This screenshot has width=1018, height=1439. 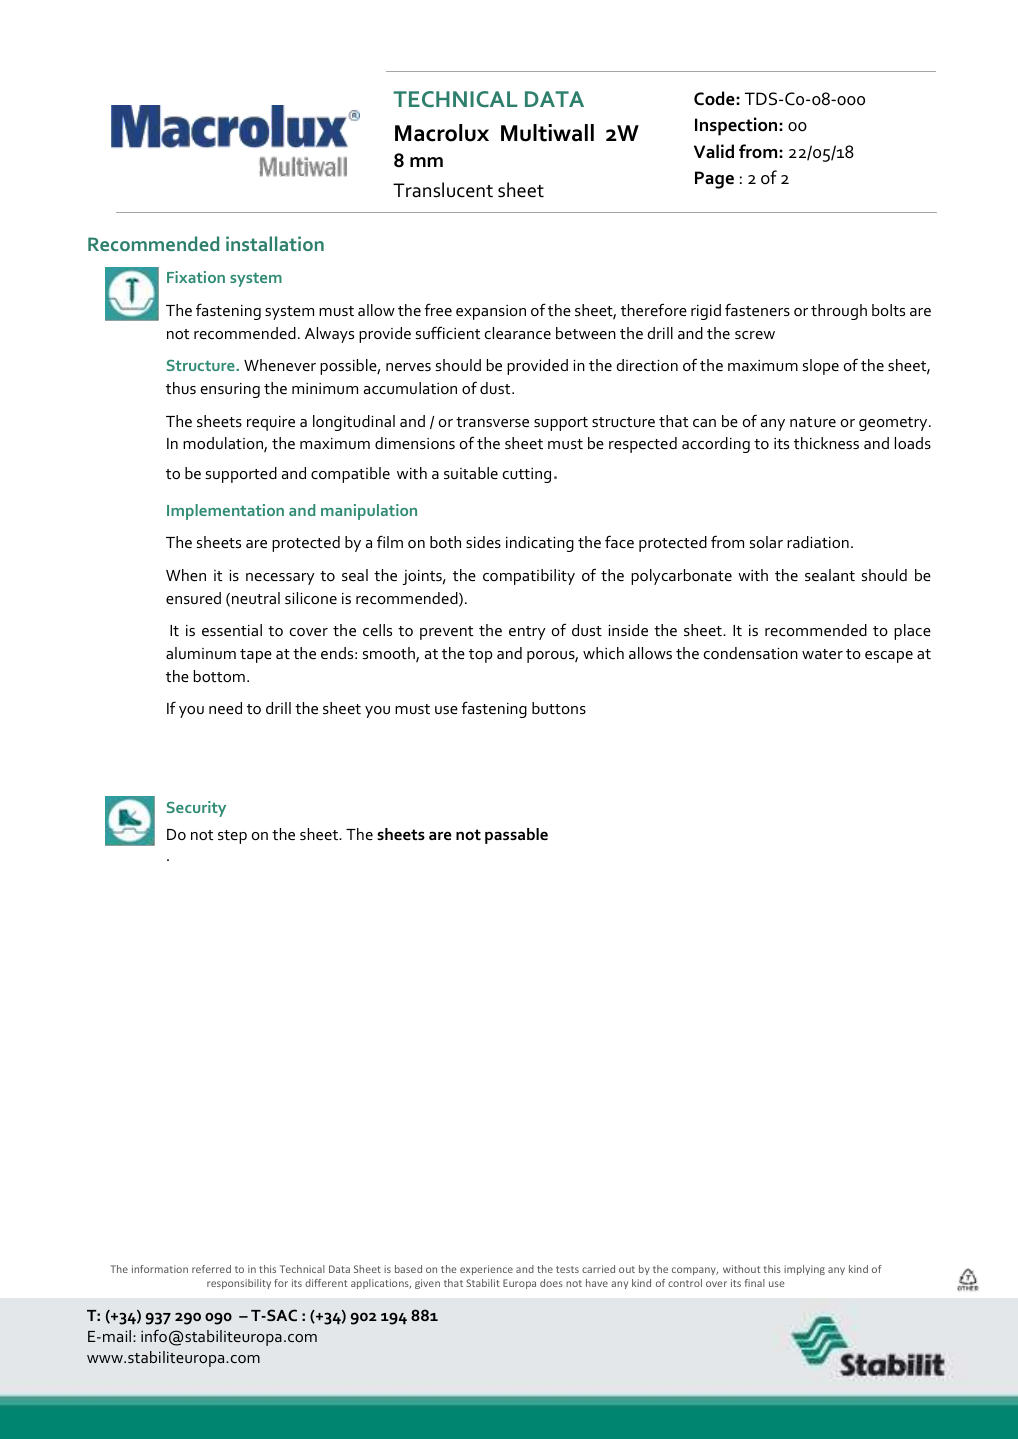 I want to click on passable, so click(x=516, y=836).
